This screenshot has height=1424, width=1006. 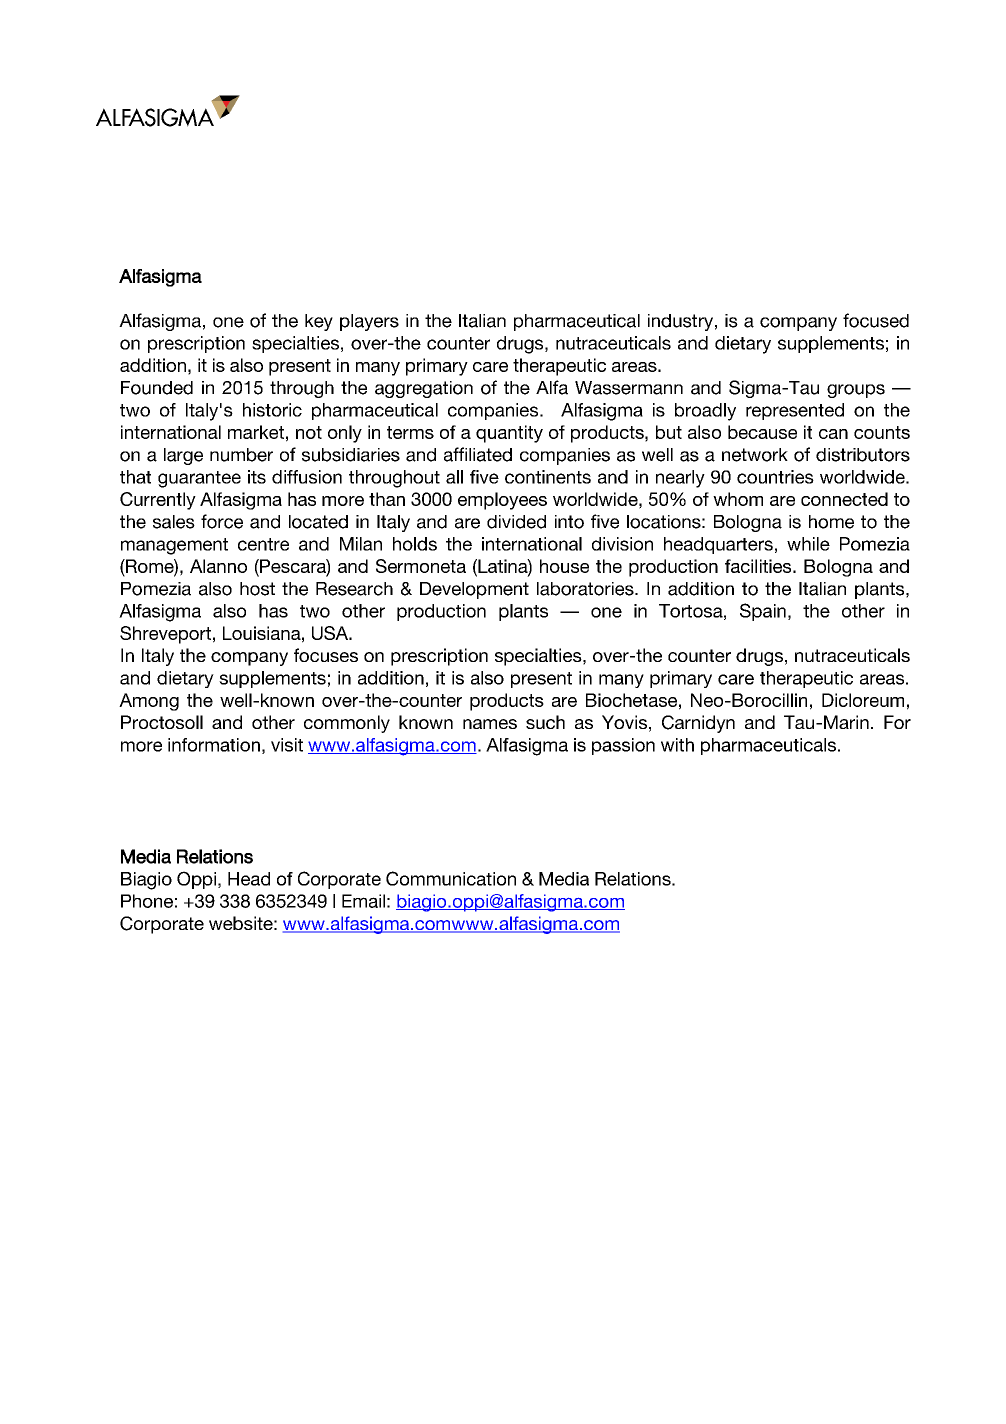 What do you see at coordinates (564, 566) in the screenshot?
I see `house` at bounding box center [564, 566].
